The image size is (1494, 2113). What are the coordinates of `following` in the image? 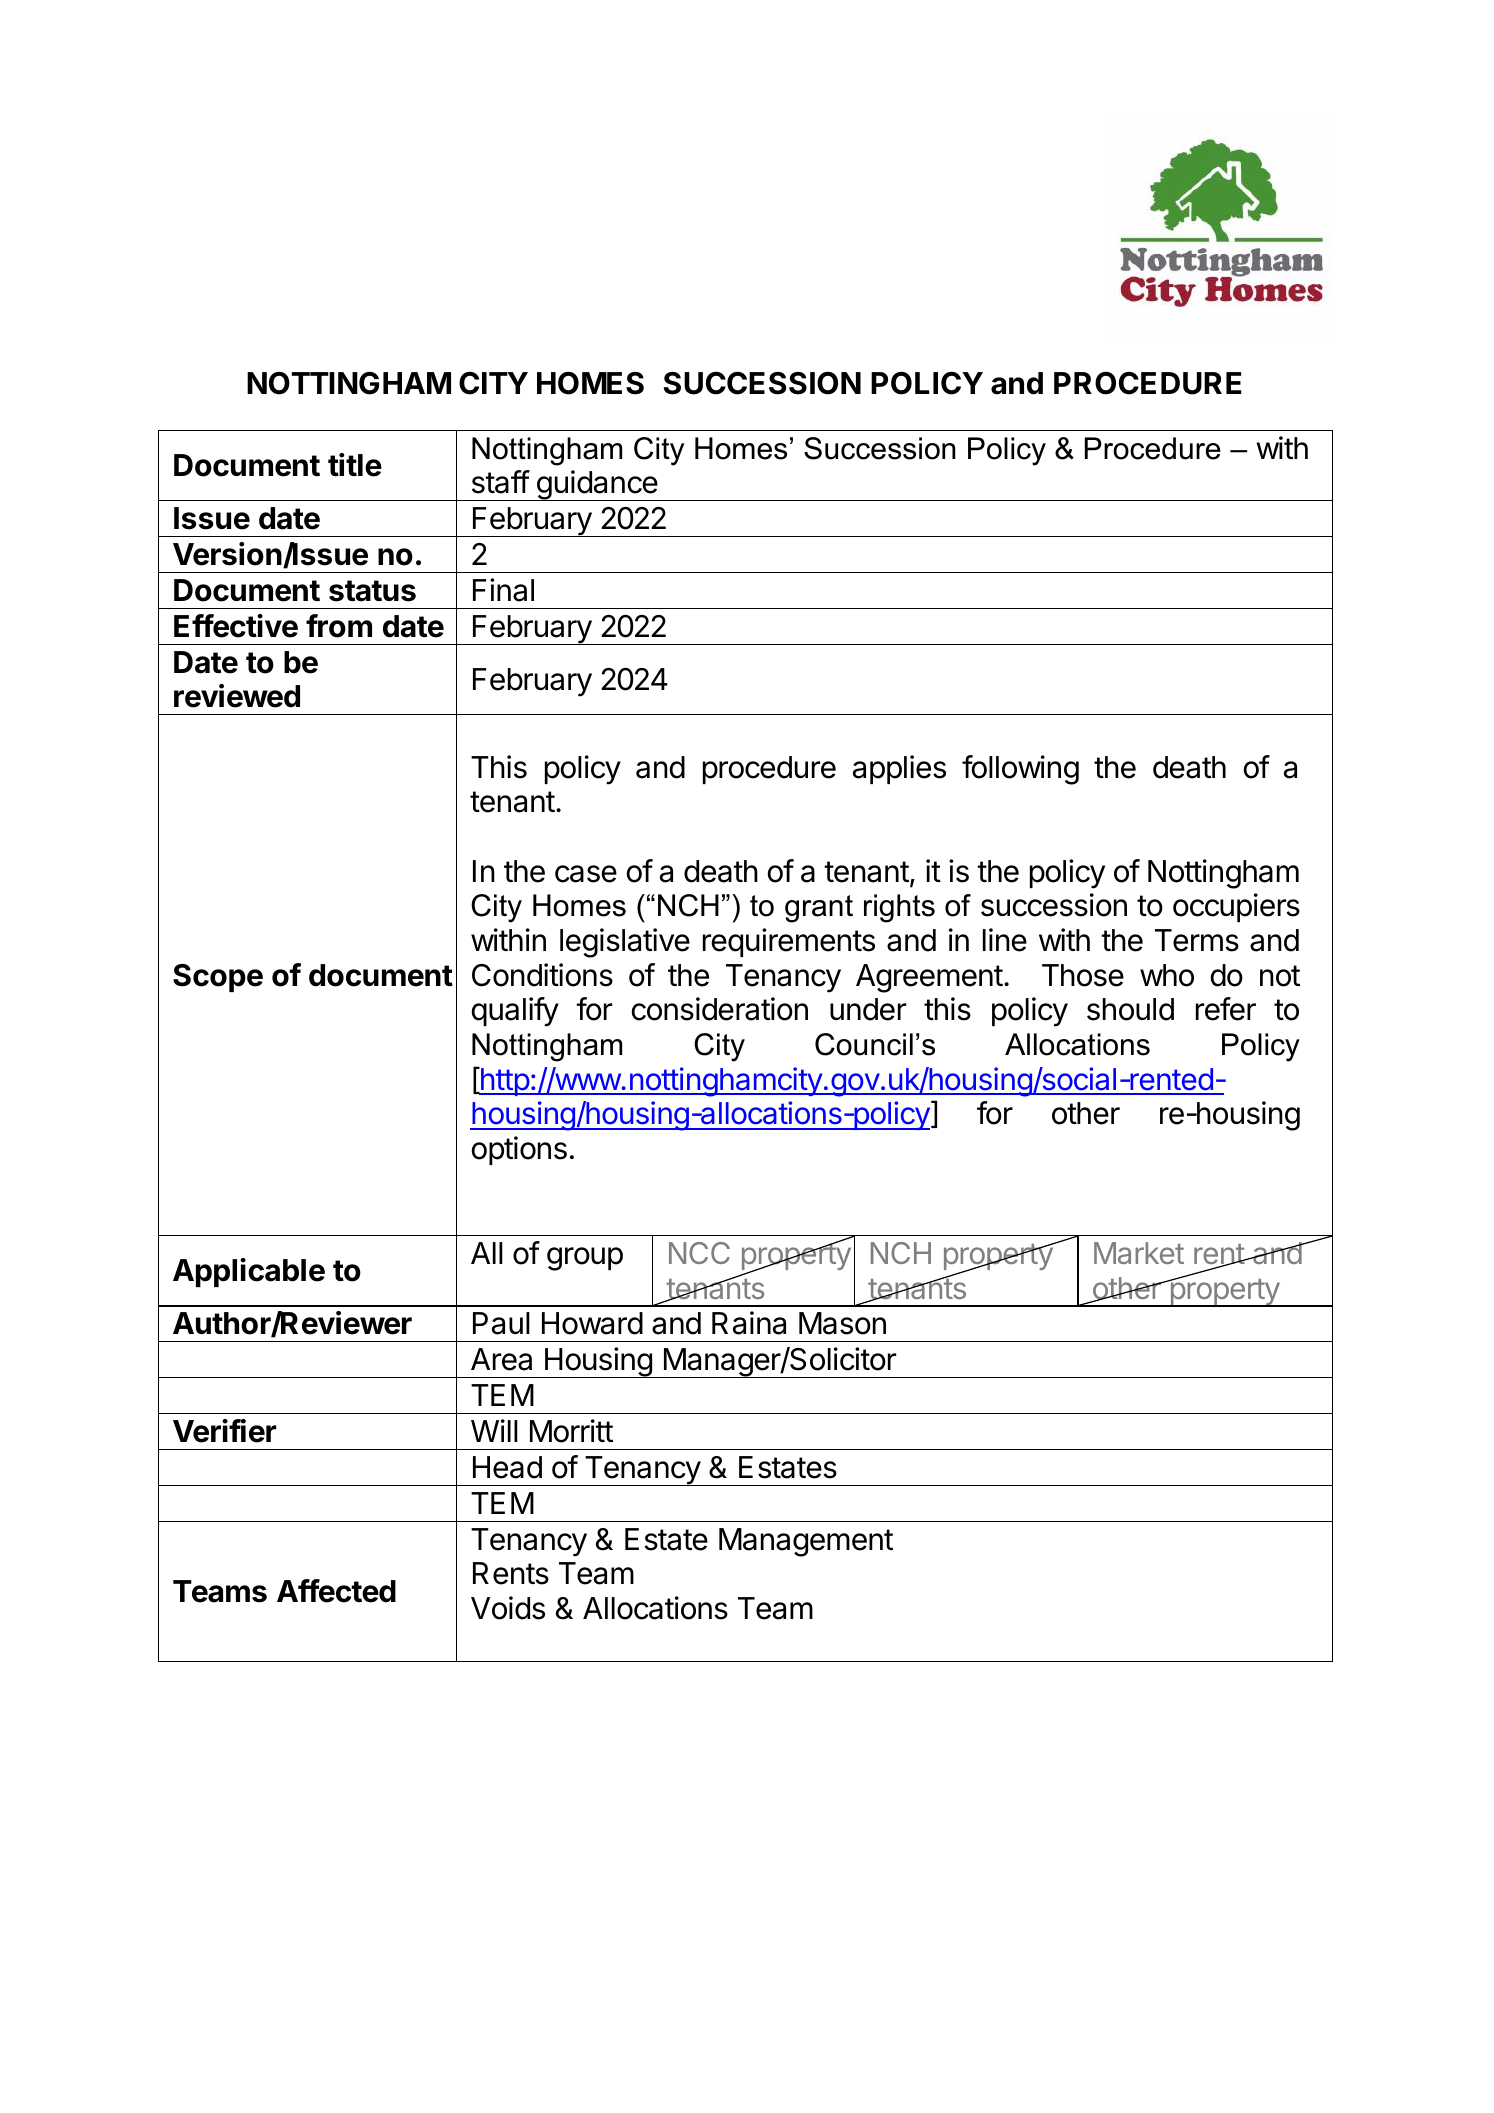 It's located at (1020, 770).
